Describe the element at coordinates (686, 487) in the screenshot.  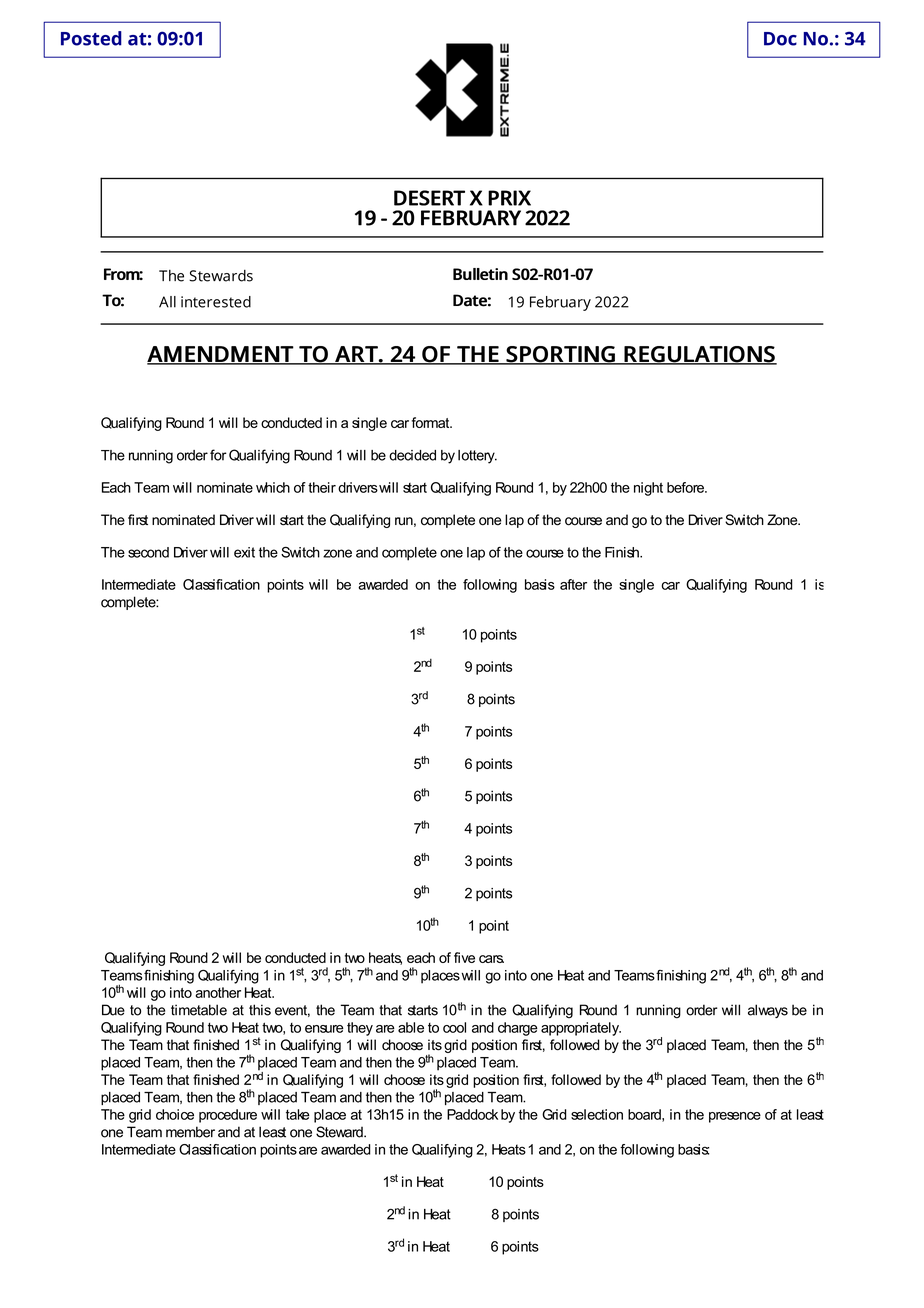
I see `before` at that location.
